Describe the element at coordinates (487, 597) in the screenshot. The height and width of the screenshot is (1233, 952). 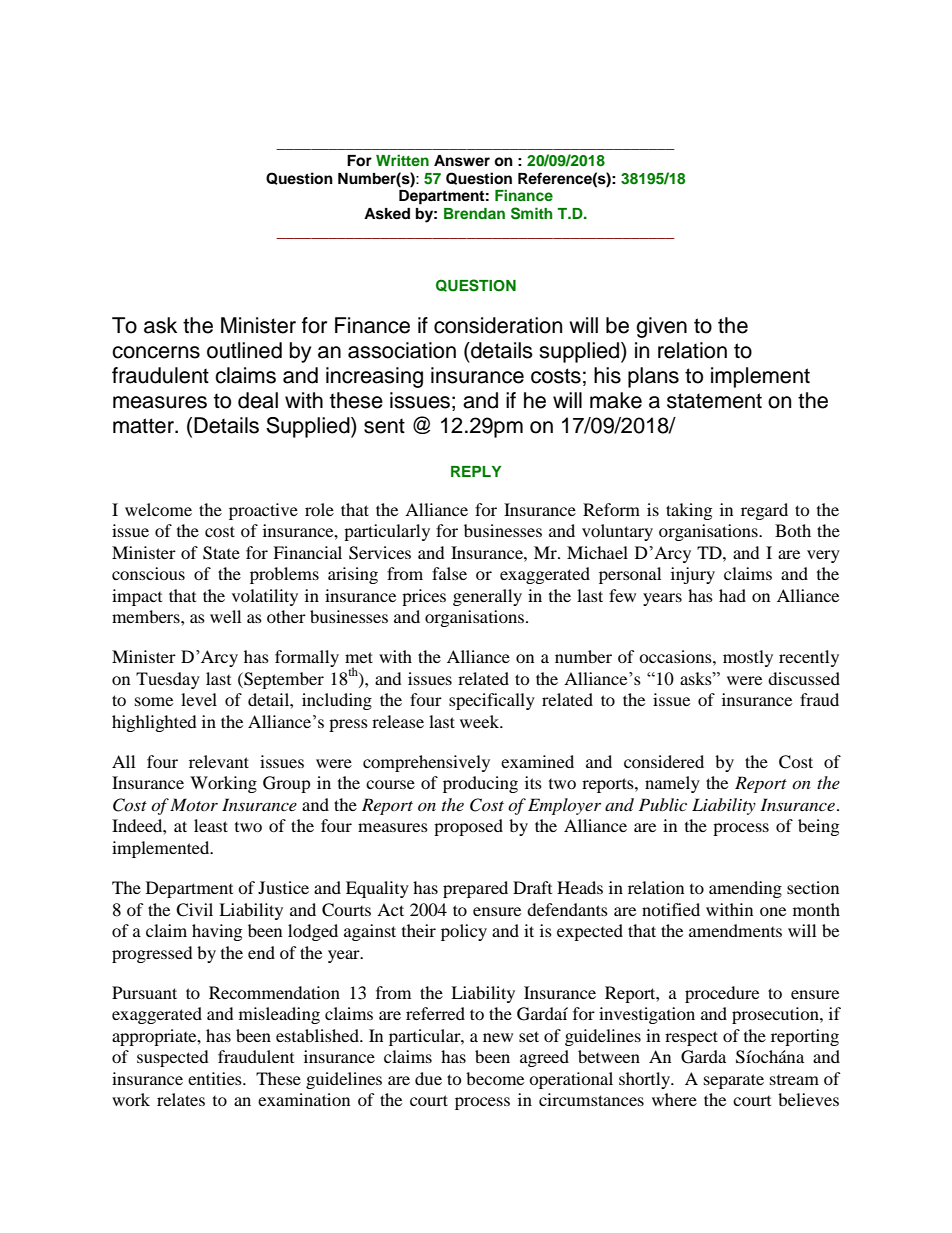
I see `generally` at that location.
